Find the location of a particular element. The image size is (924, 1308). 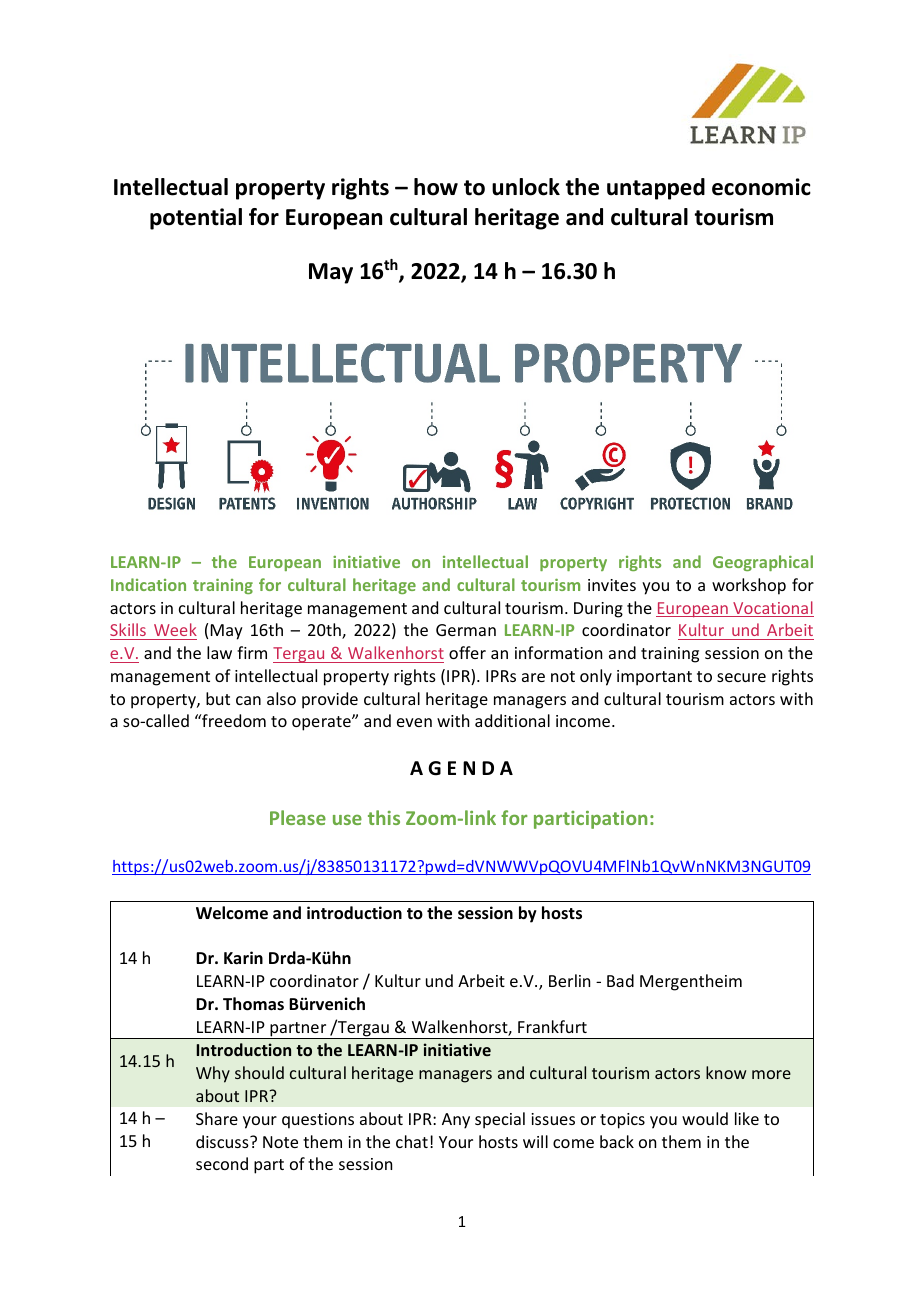

important is located at coordinates (654, 678).
